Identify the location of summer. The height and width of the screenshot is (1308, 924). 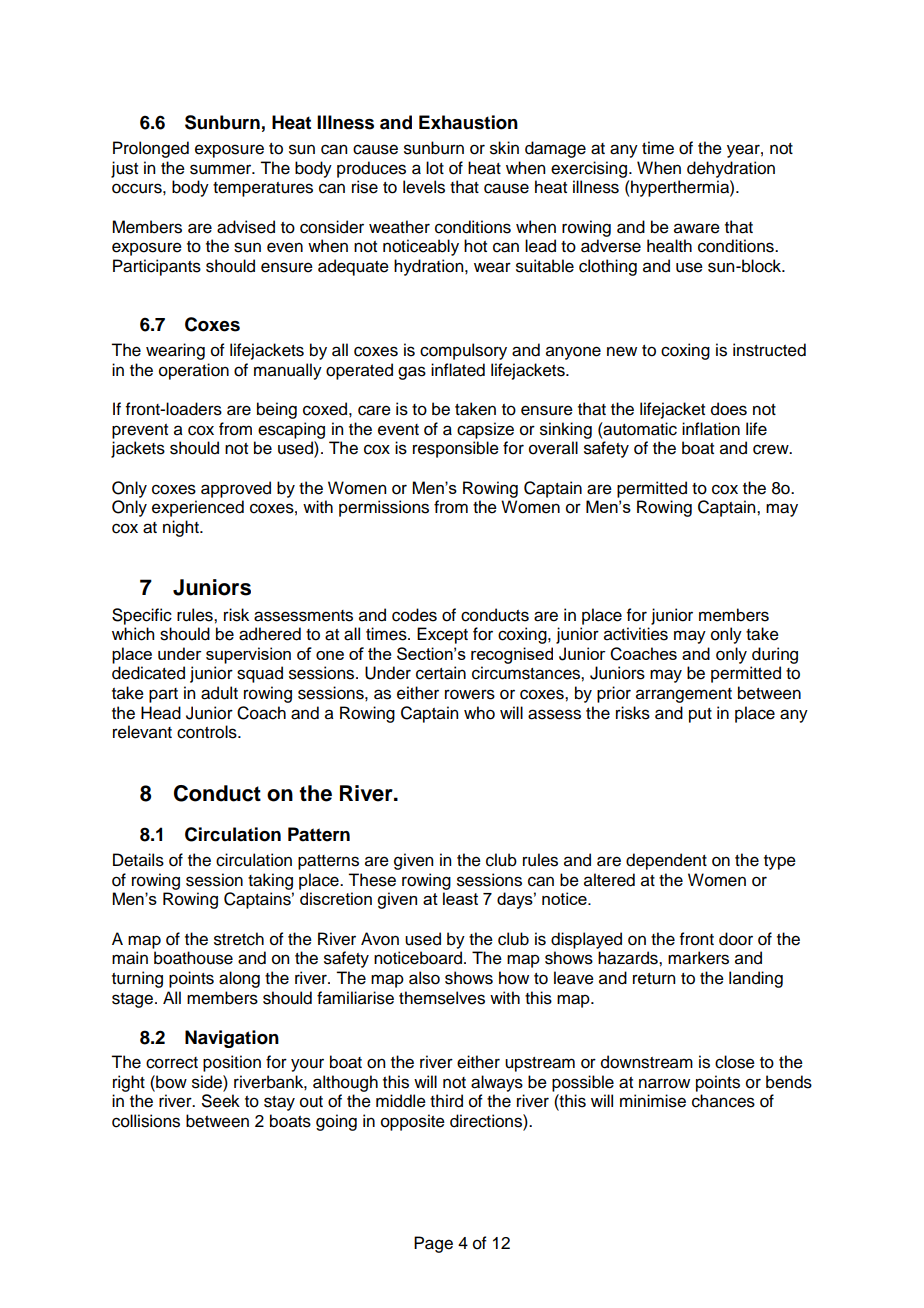
(222, 169).
